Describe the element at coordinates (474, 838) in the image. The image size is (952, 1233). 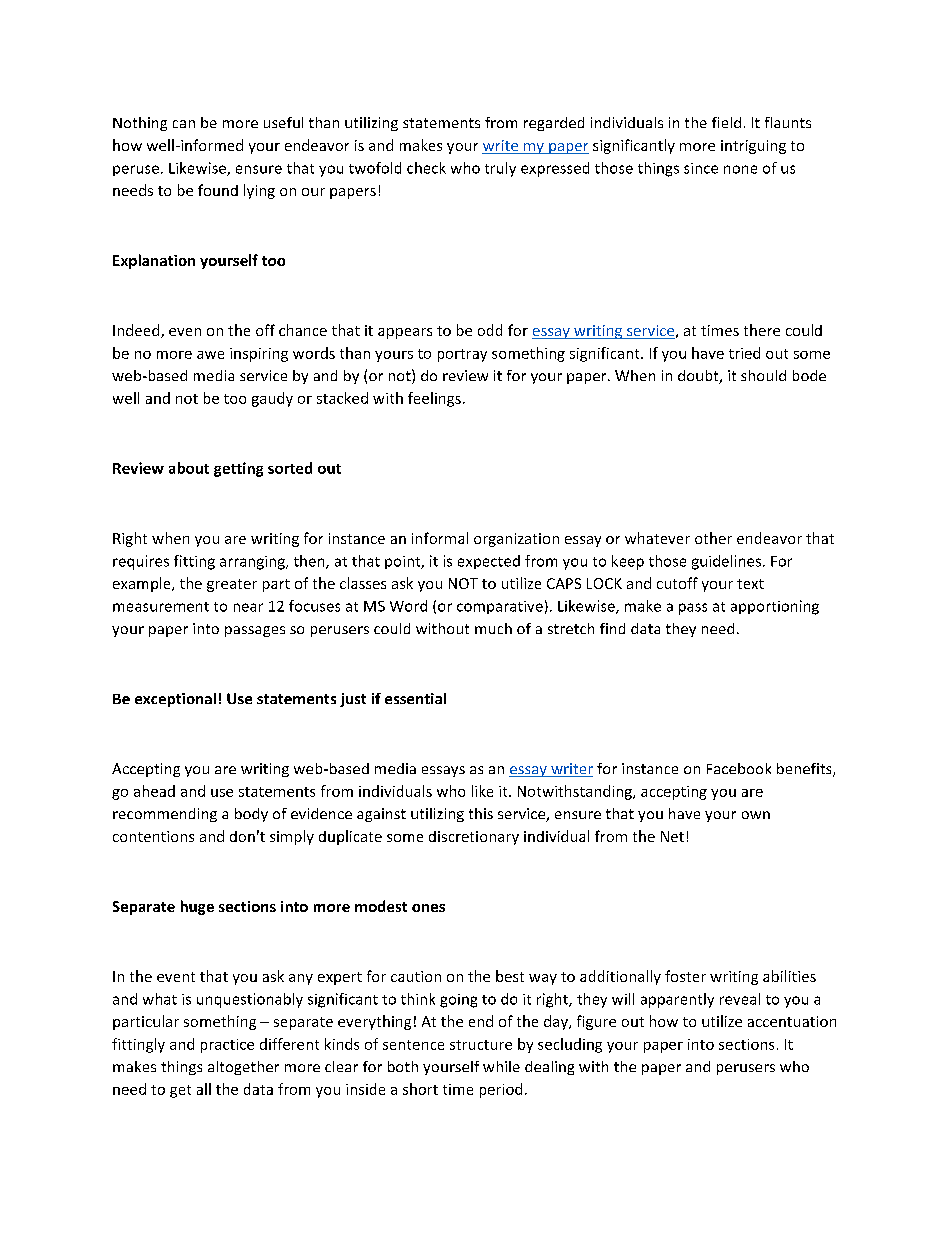
I see `discretionary` at that location.
